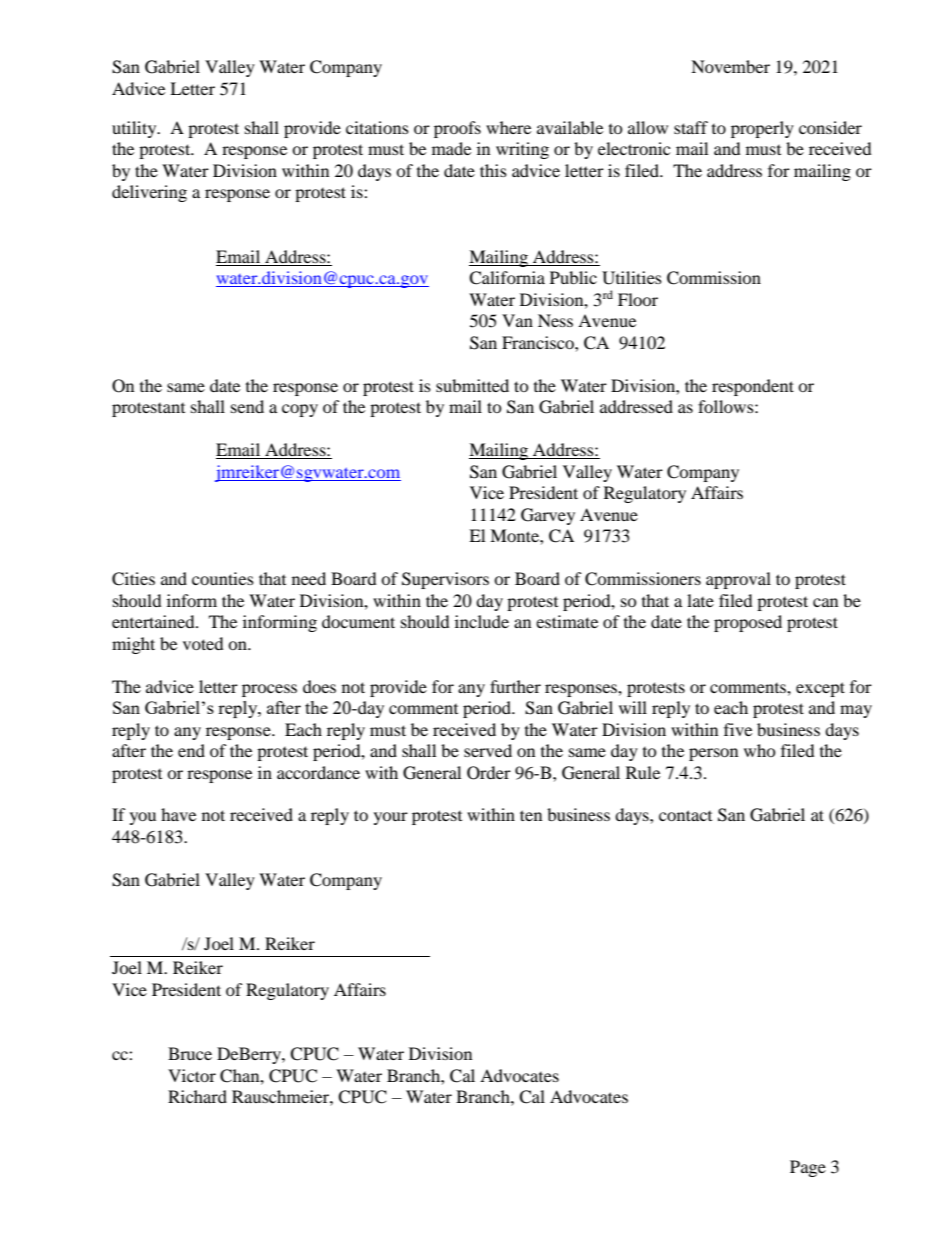  What do you see at coordinates (178, 814) in the image?
I see `have` at bounding box center [178, 814].
